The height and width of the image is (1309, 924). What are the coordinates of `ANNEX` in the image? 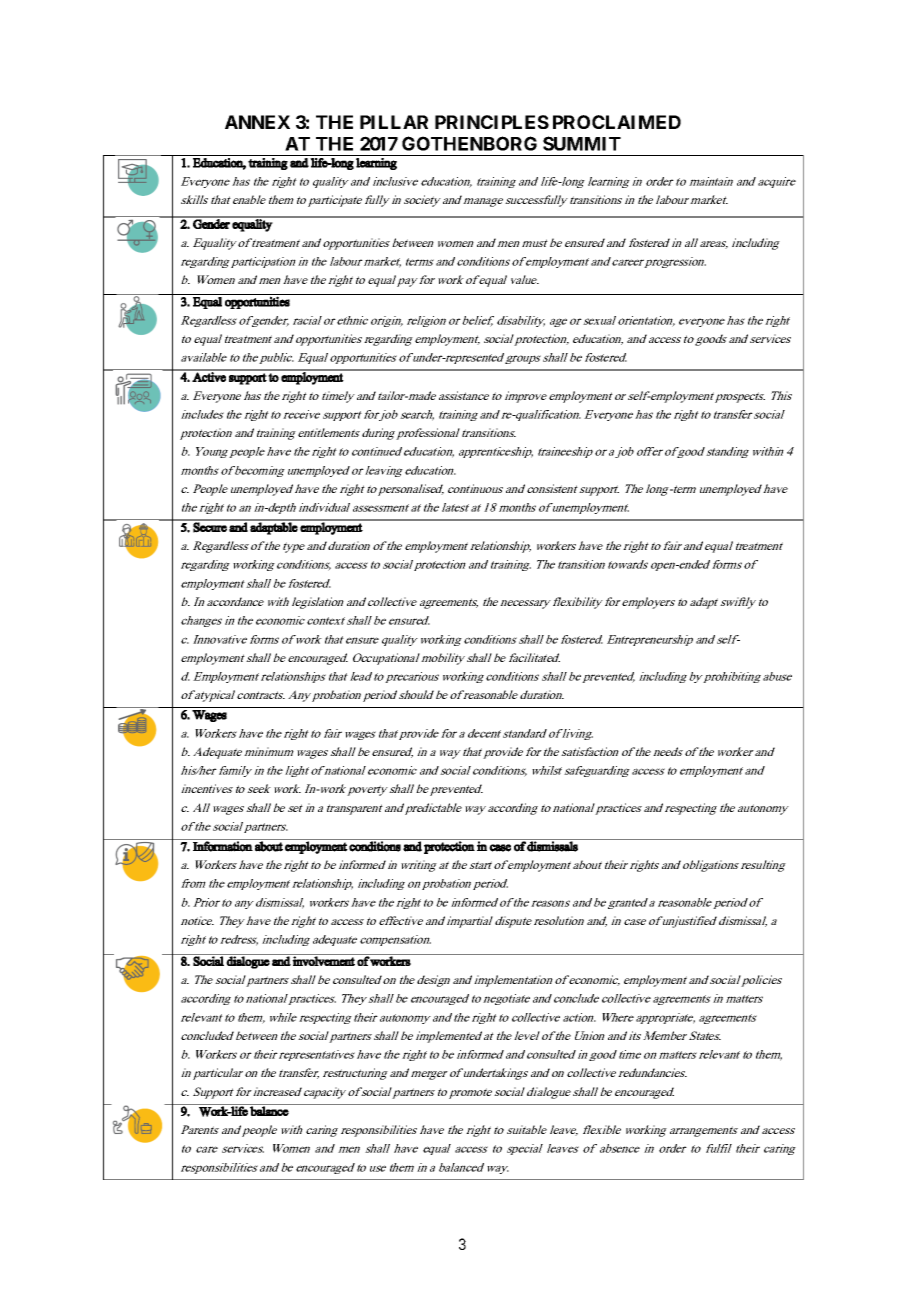 It's located at (257, 122).
